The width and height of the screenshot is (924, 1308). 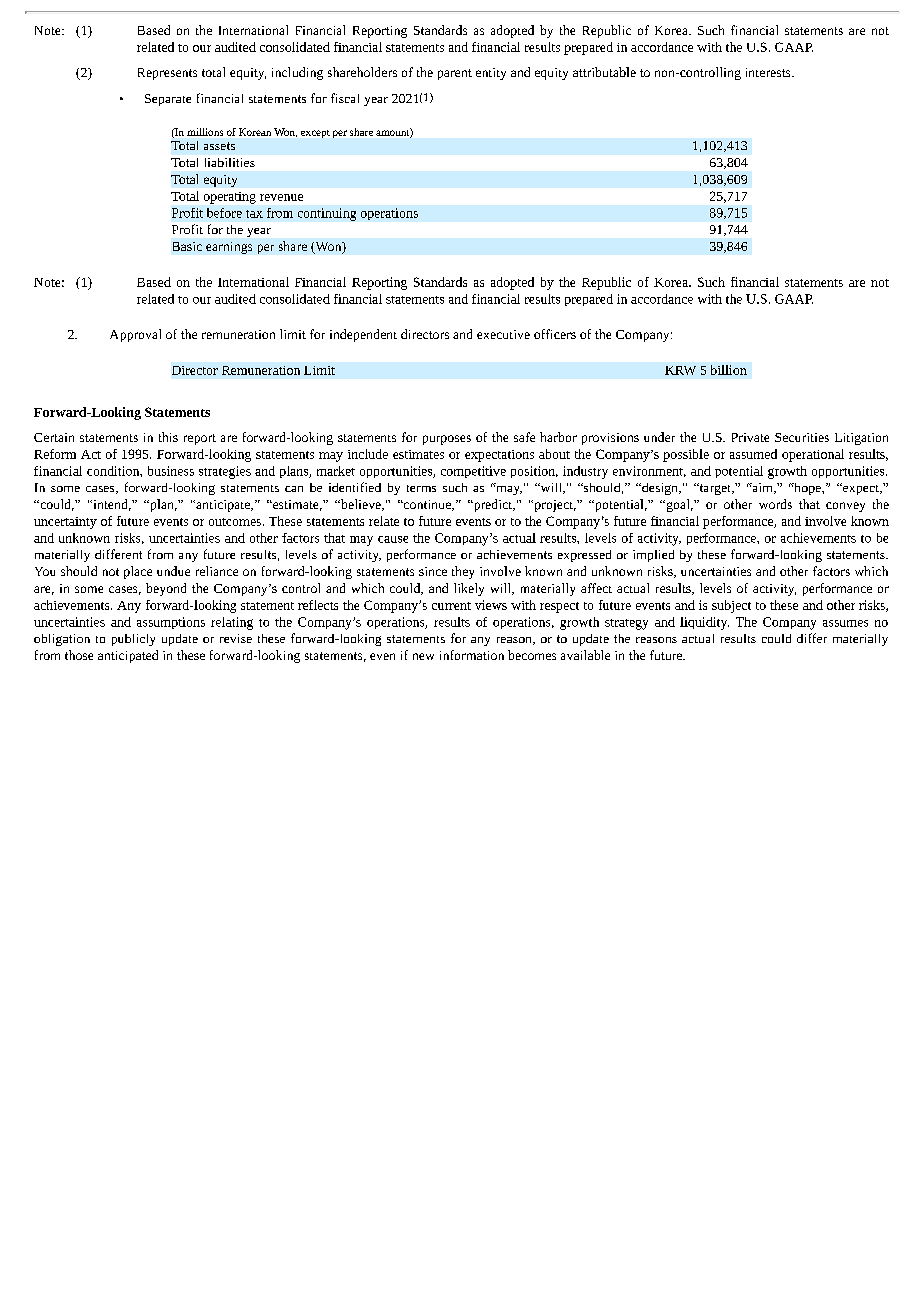 What do you see at coordinates (769, 72) in the screenshot?
I see `interests` at bounding box center [769, 72].
